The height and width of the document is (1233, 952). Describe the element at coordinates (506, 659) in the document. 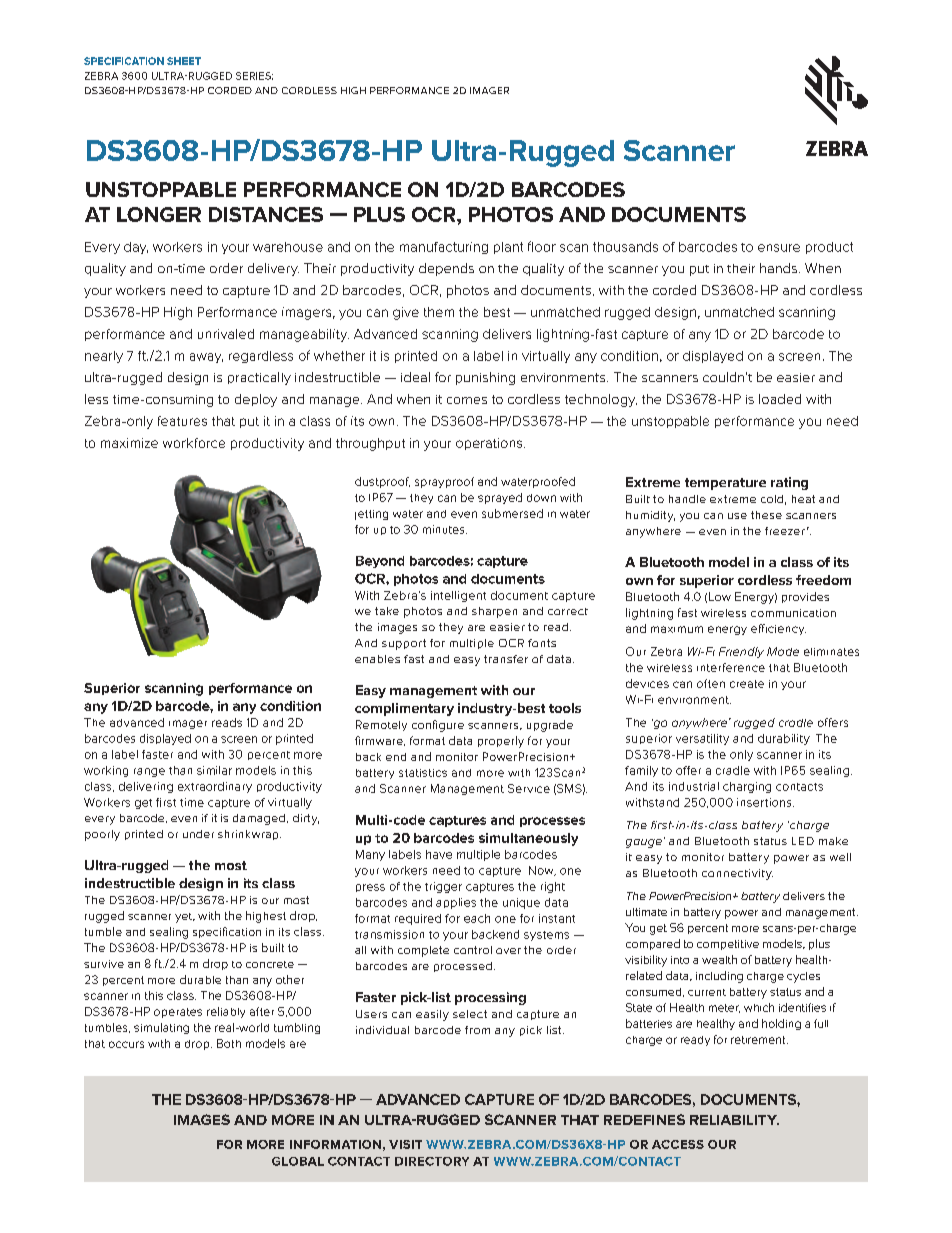

I see `transfer` at that location.
